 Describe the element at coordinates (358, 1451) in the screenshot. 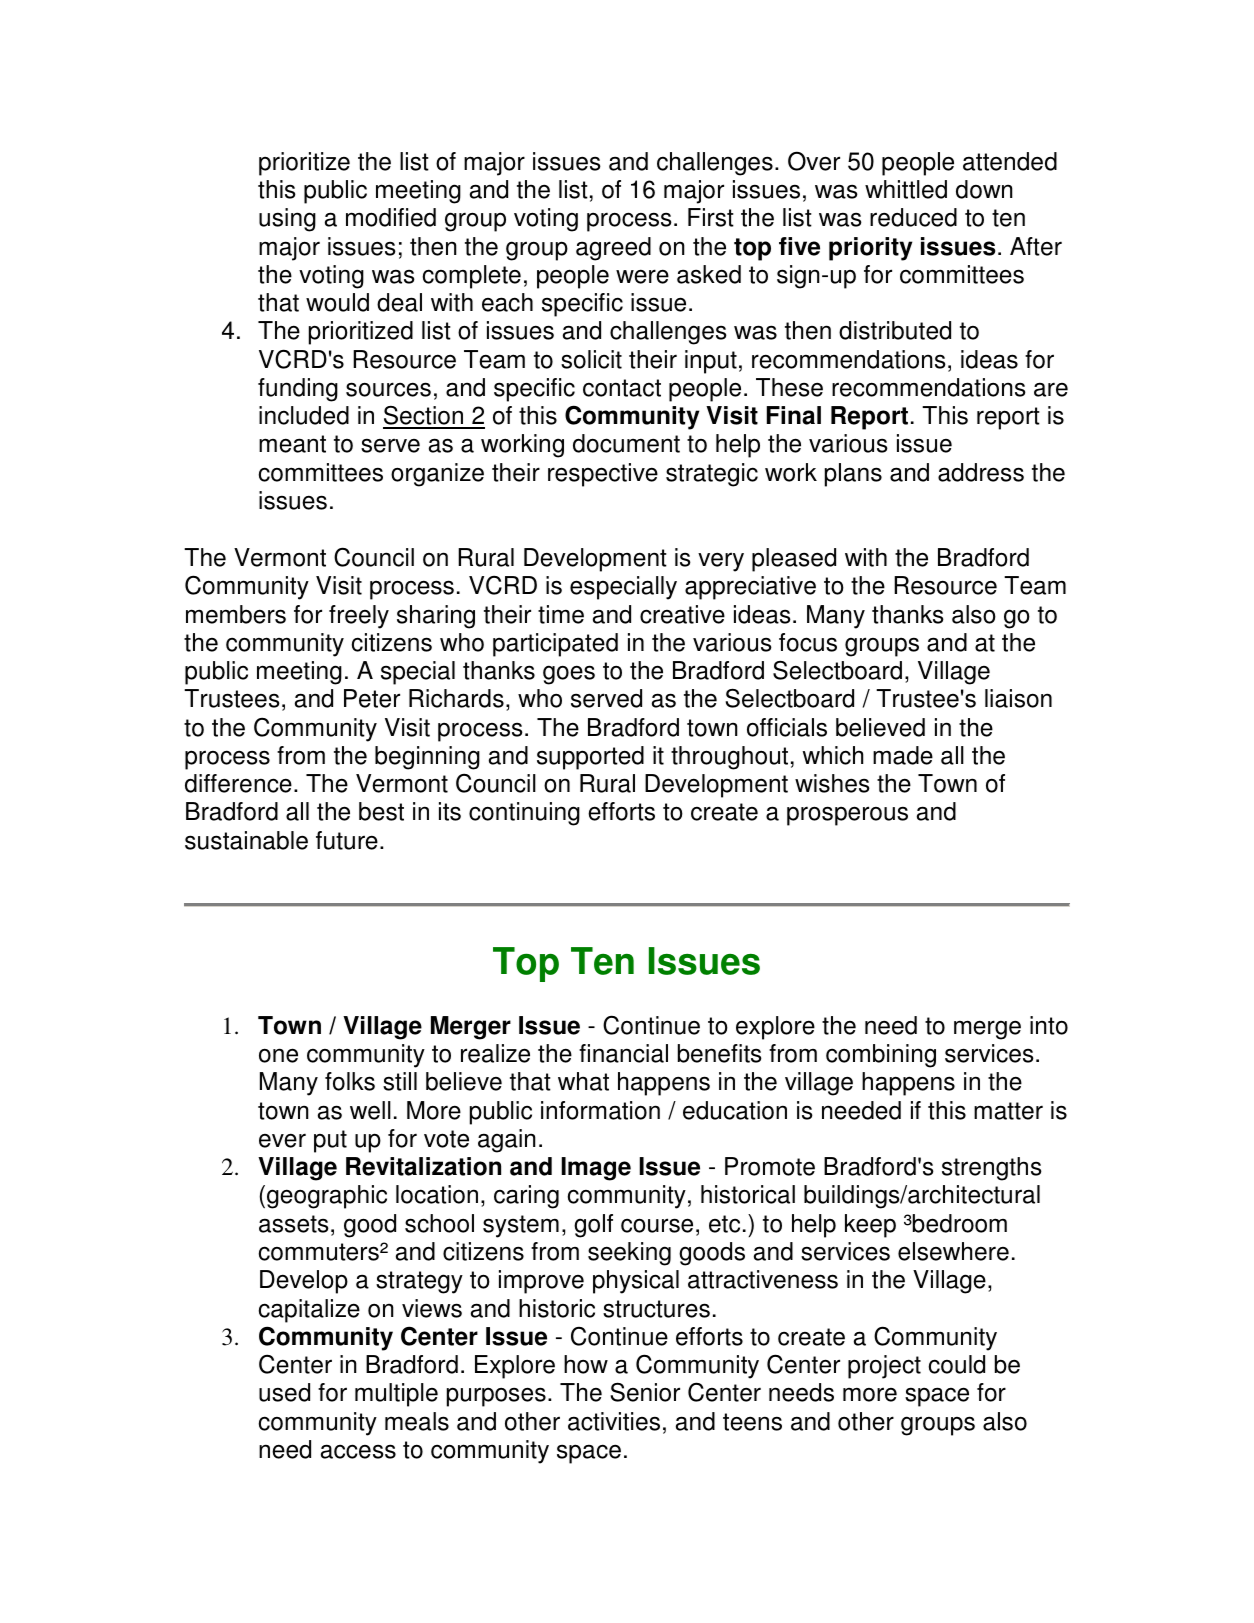

I see `access` at that location.
